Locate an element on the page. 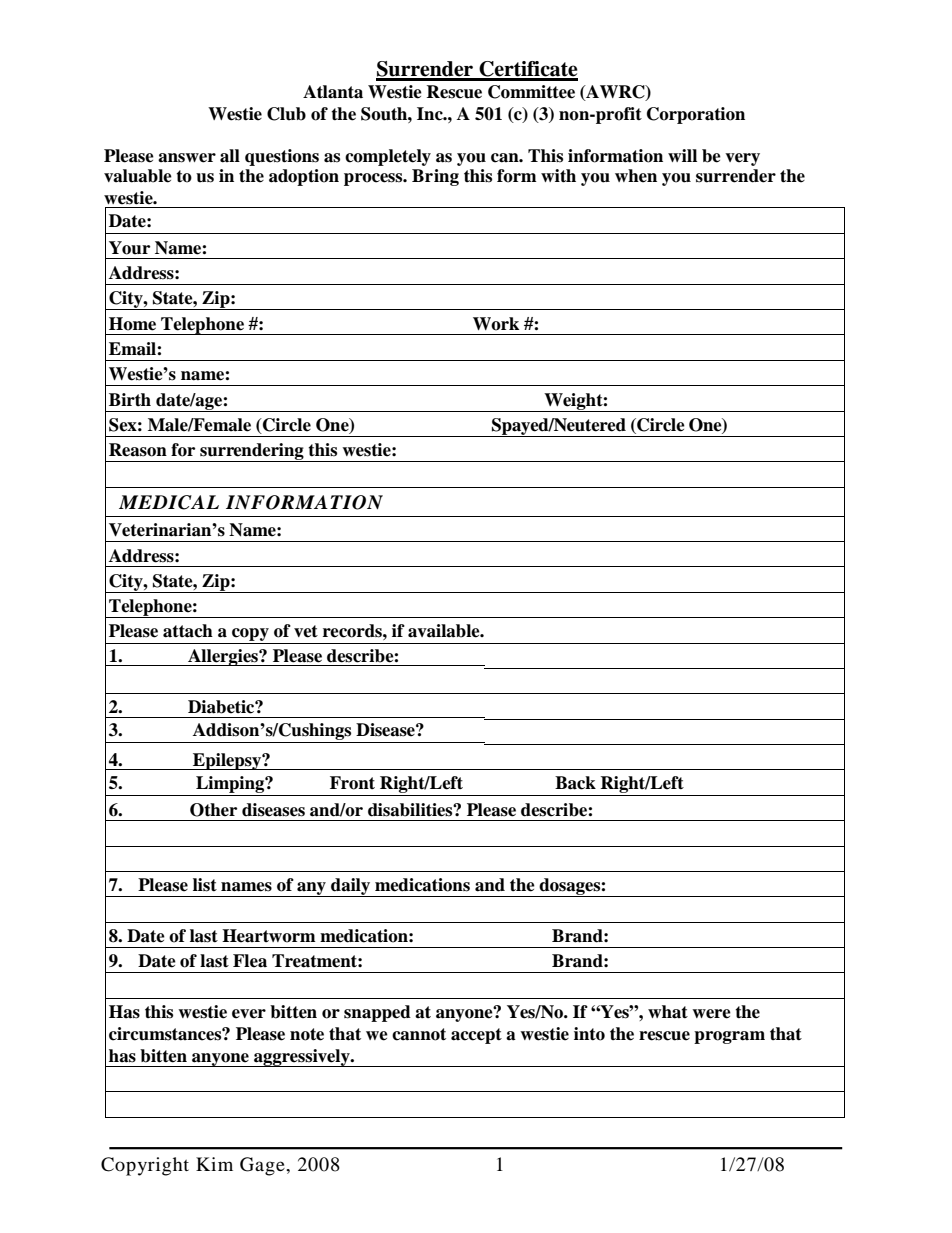 The width and height of the document is (952, 1233). Front is located at coordinates (352, 783).
